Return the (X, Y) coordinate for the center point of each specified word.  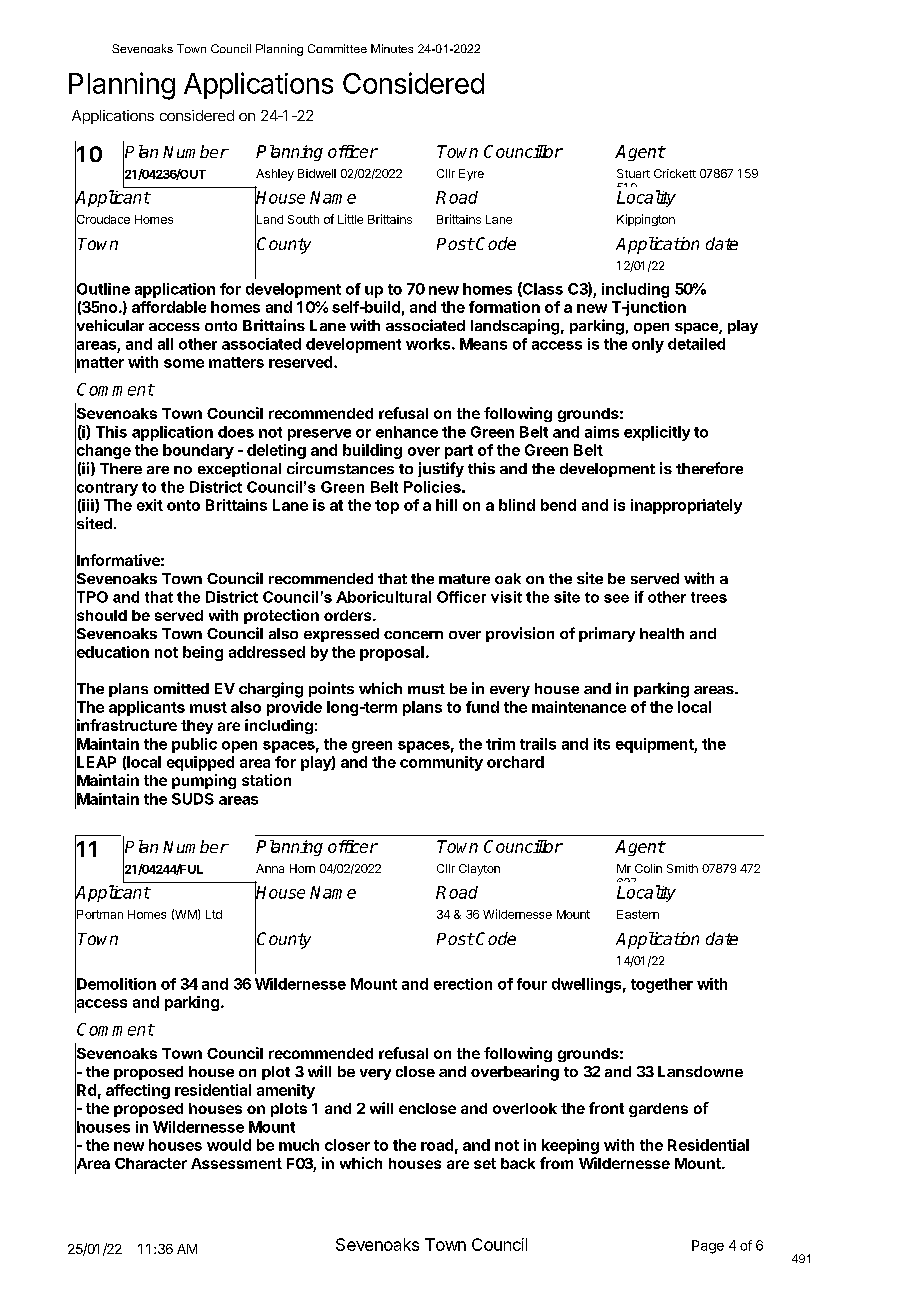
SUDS (193, 799)
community (441, 763)
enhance (407, 432)
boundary (198, 451)
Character (151, 1163)
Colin (648, 868)
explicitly (657, 433)
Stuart (633, 173)
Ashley (275, 175)
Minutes (392, 48)
